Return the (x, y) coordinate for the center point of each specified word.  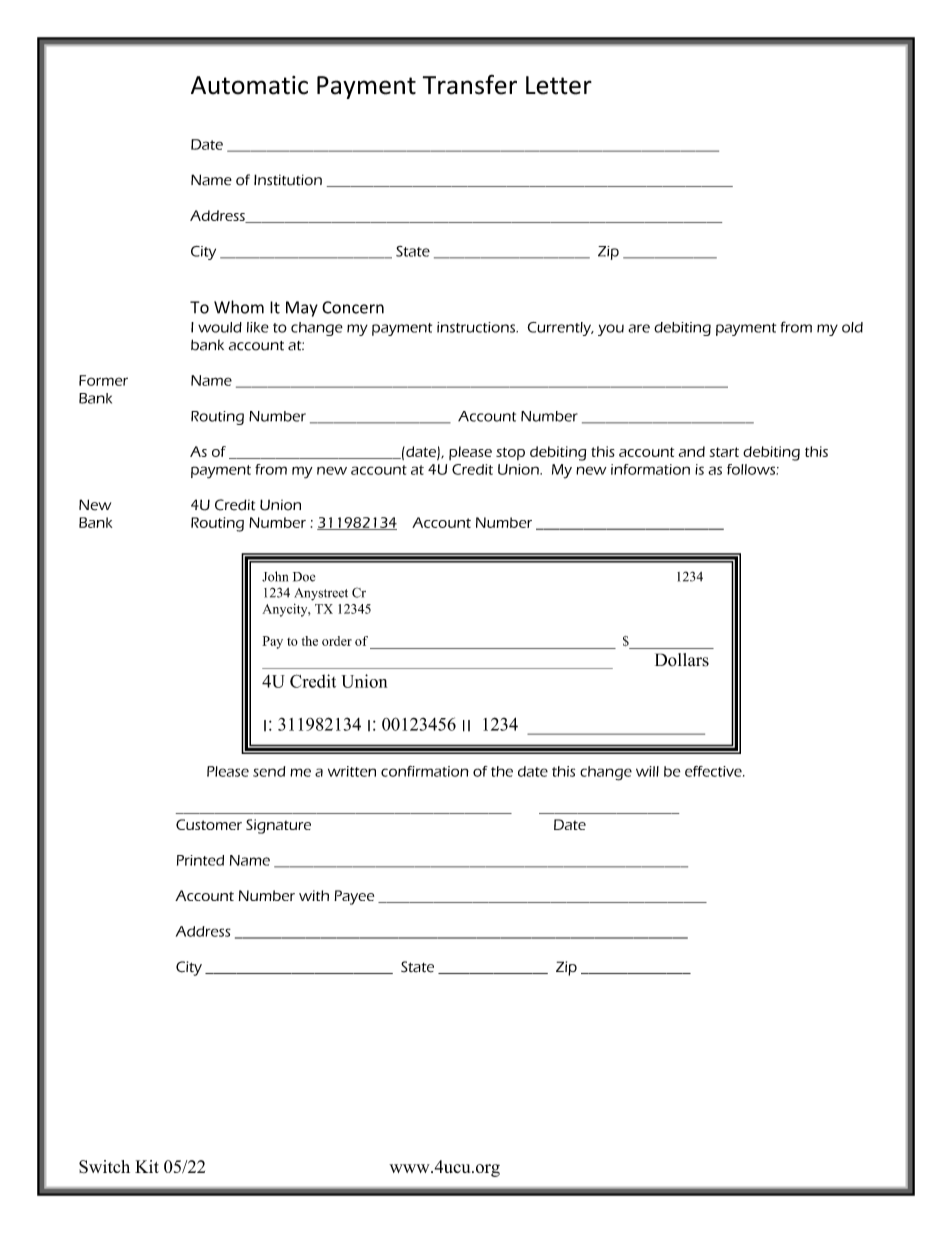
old (852, 327)
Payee (354, 897)
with (314, 895)
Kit (147, 1166)
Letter (559, 85)
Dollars (682, 660)
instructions (477, 327)
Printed (200, 860)
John (275, 576)
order (337, 641)
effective (714, 771)
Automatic (249, 85)
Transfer (470, 85)
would (220, 327)
